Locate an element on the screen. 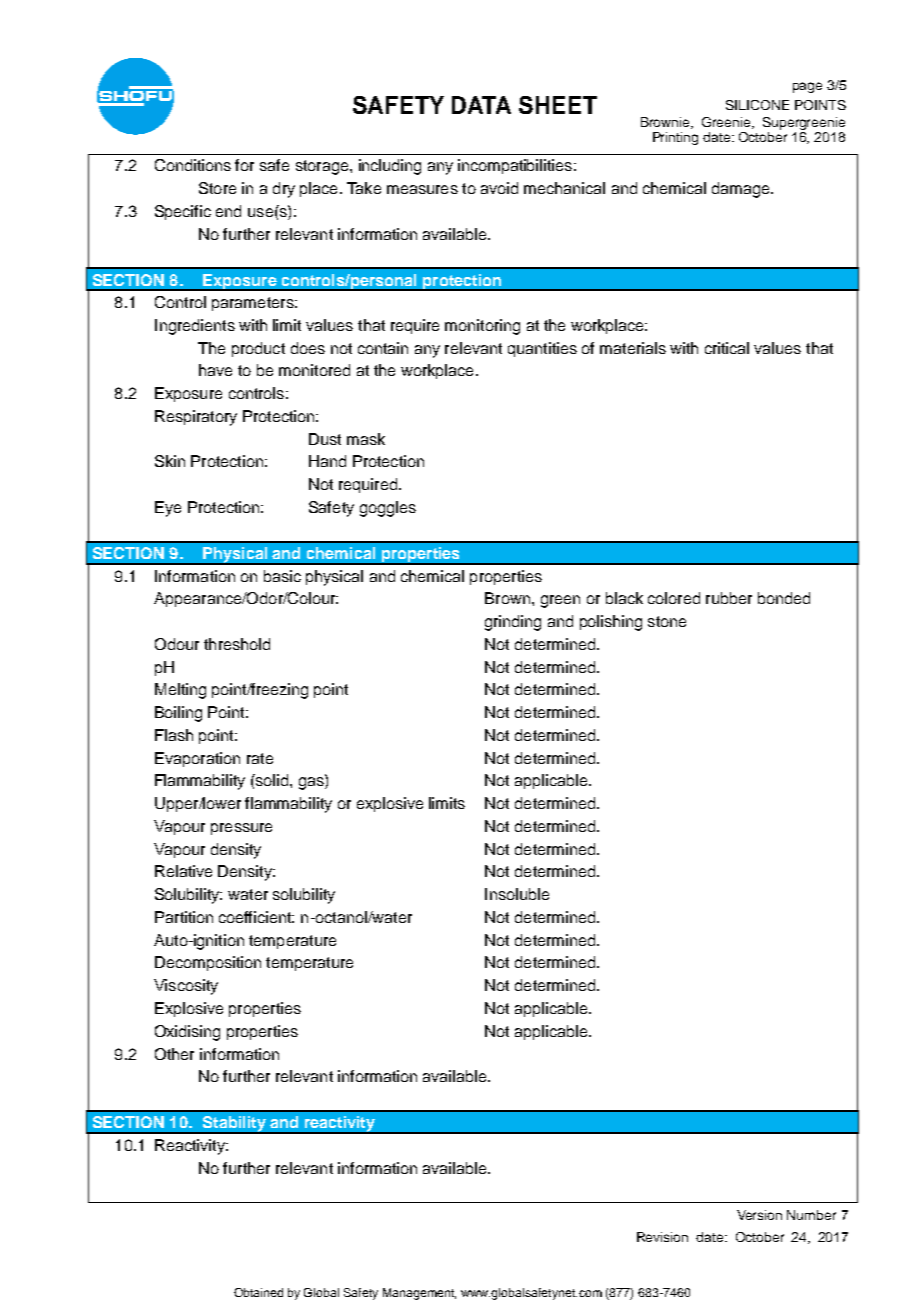 This screenshot has width=924, height=1308. Management is located at coordinates (419, 1294).
